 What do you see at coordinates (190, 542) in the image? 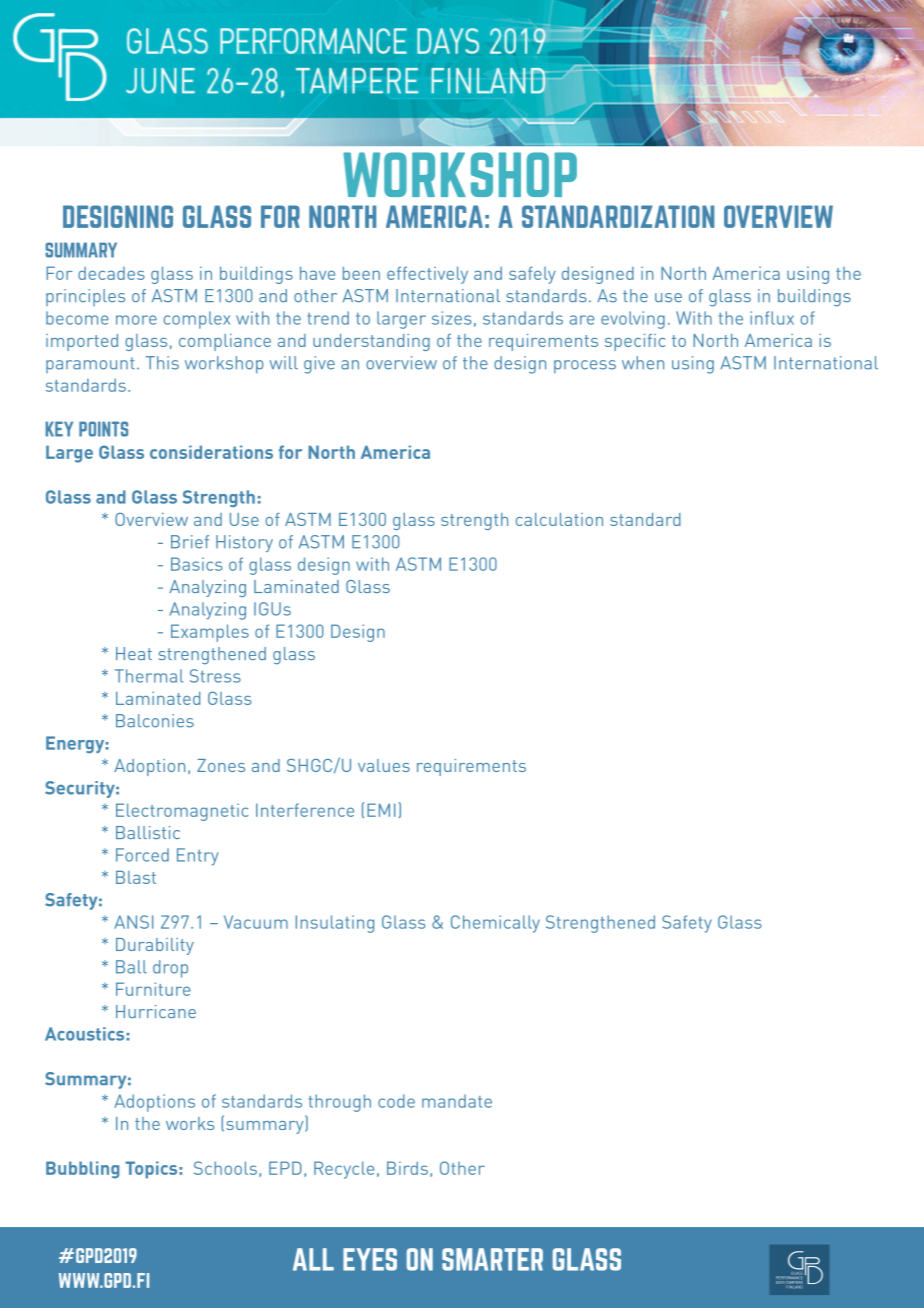
I see `Brief` at bounding box center [190, 542].
